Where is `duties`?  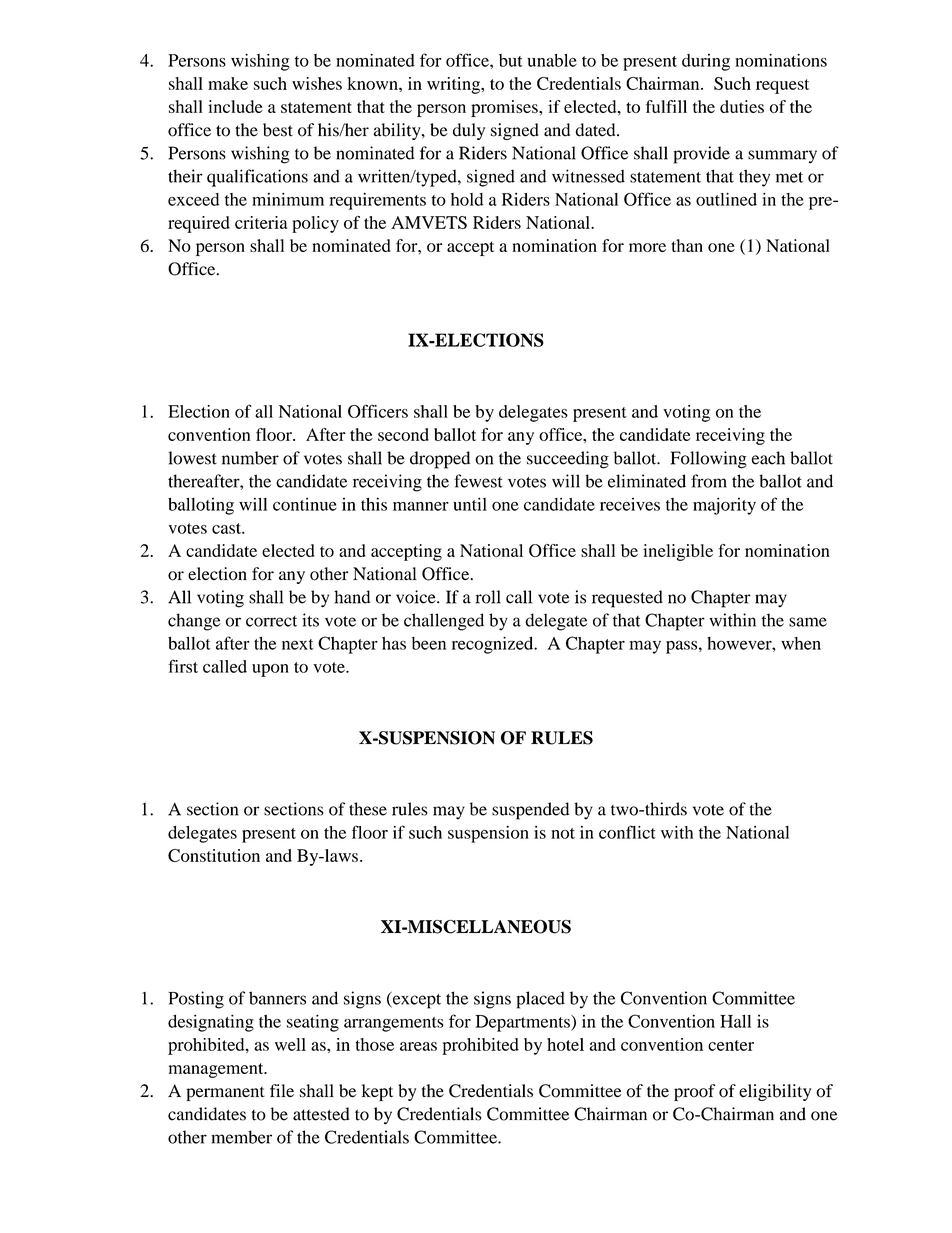 duties is located at coordinates (742, 106).
